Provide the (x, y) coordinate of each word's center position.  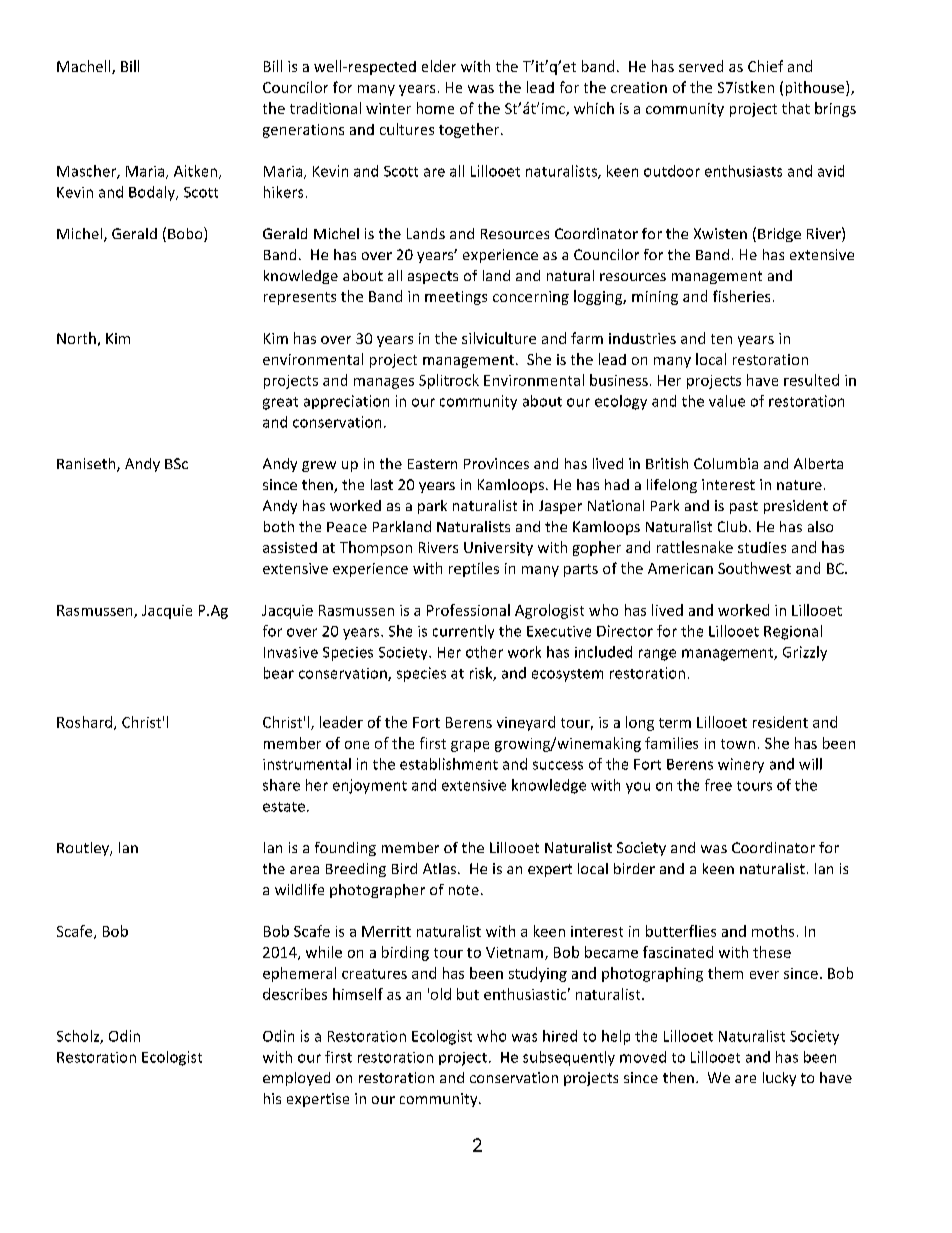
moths (773, 931)
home (435, 108)
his (272, 1098)
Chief (765, 66)
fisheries (741, 296)
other (484, 652)
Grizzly (805, 653)
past (744, 507)
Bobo (186, 234)
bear (279, 673)
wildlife (299, 889)
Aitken (197, 172)
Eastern (432, 464)
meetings (456, 298)
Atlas (441, 868)
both (279, 526)
